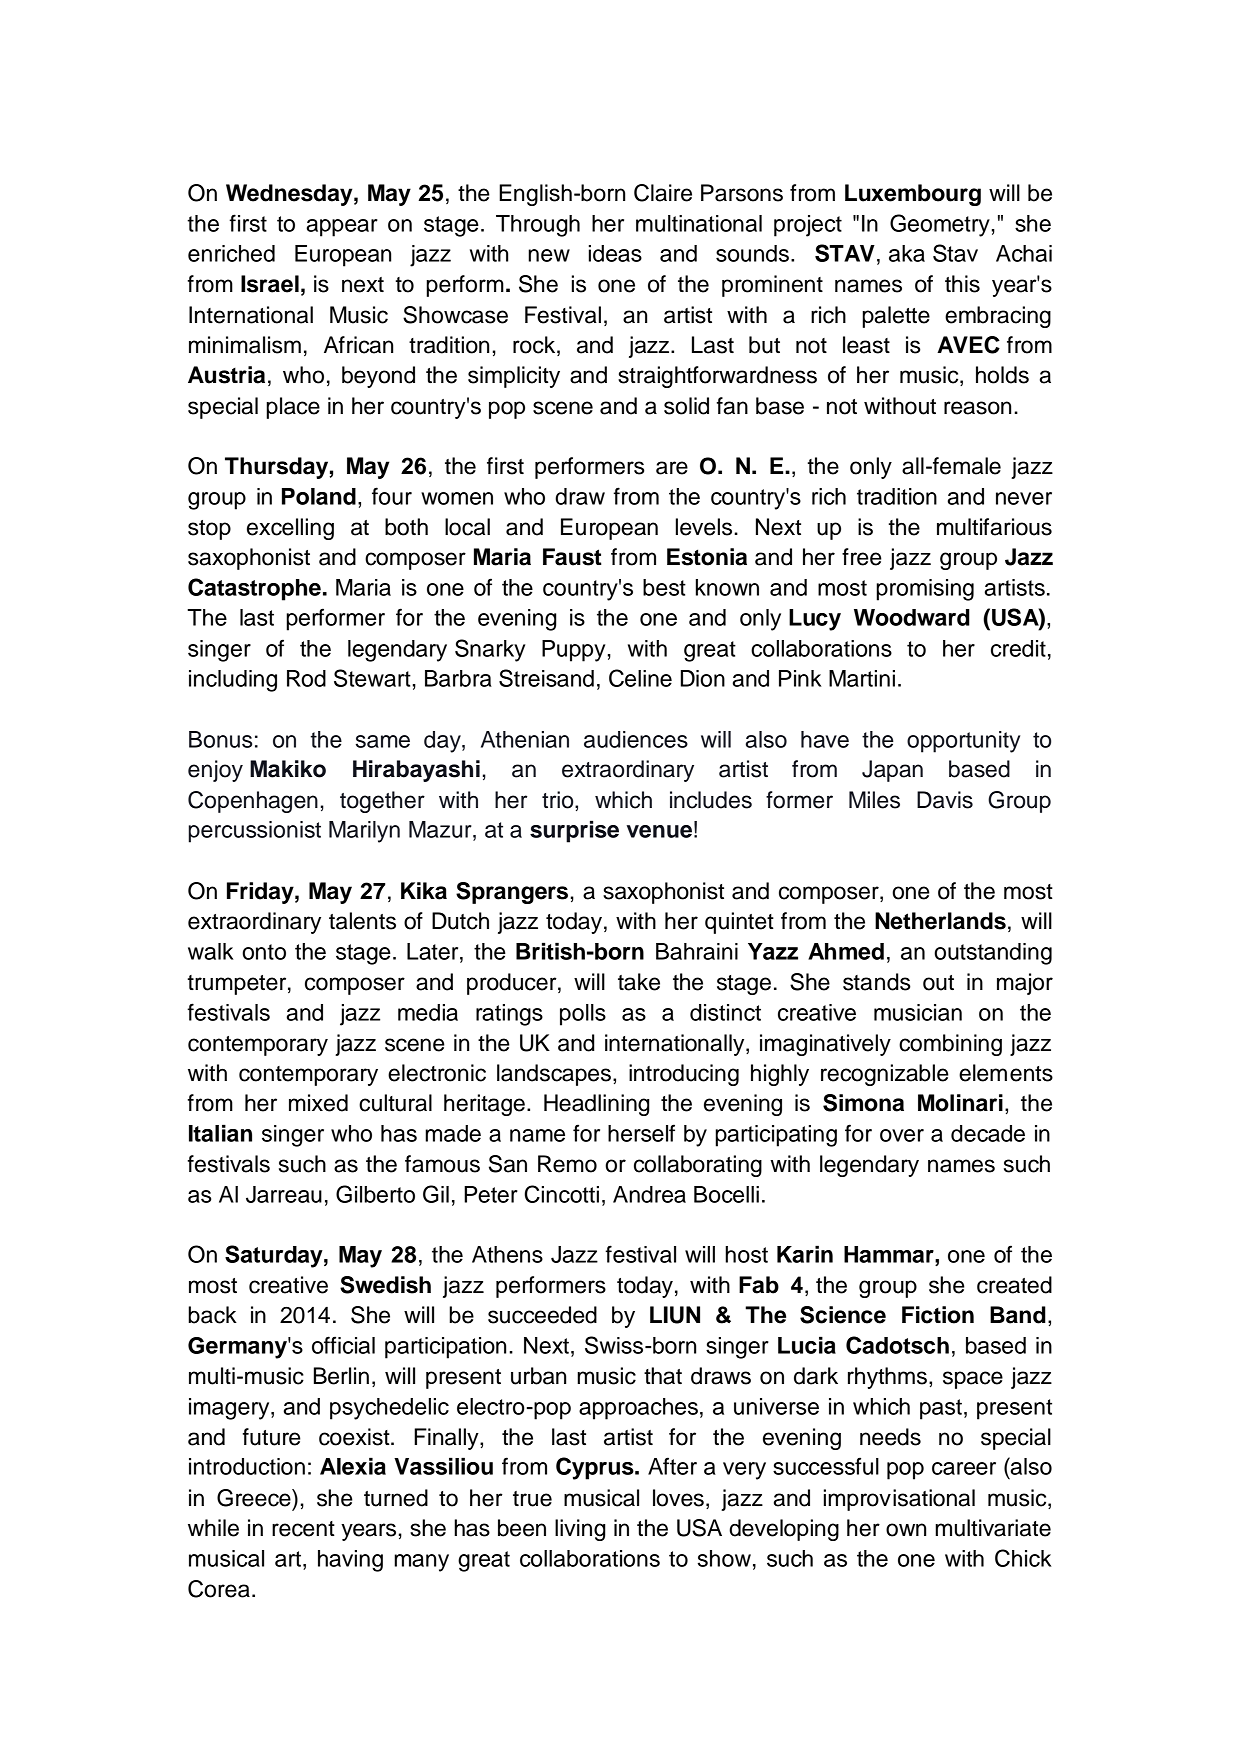 This screenshot has height=1755, width=1240. Describe the element at coordinates (303, 1529) in the screenshot. I see `recent` at that location.
